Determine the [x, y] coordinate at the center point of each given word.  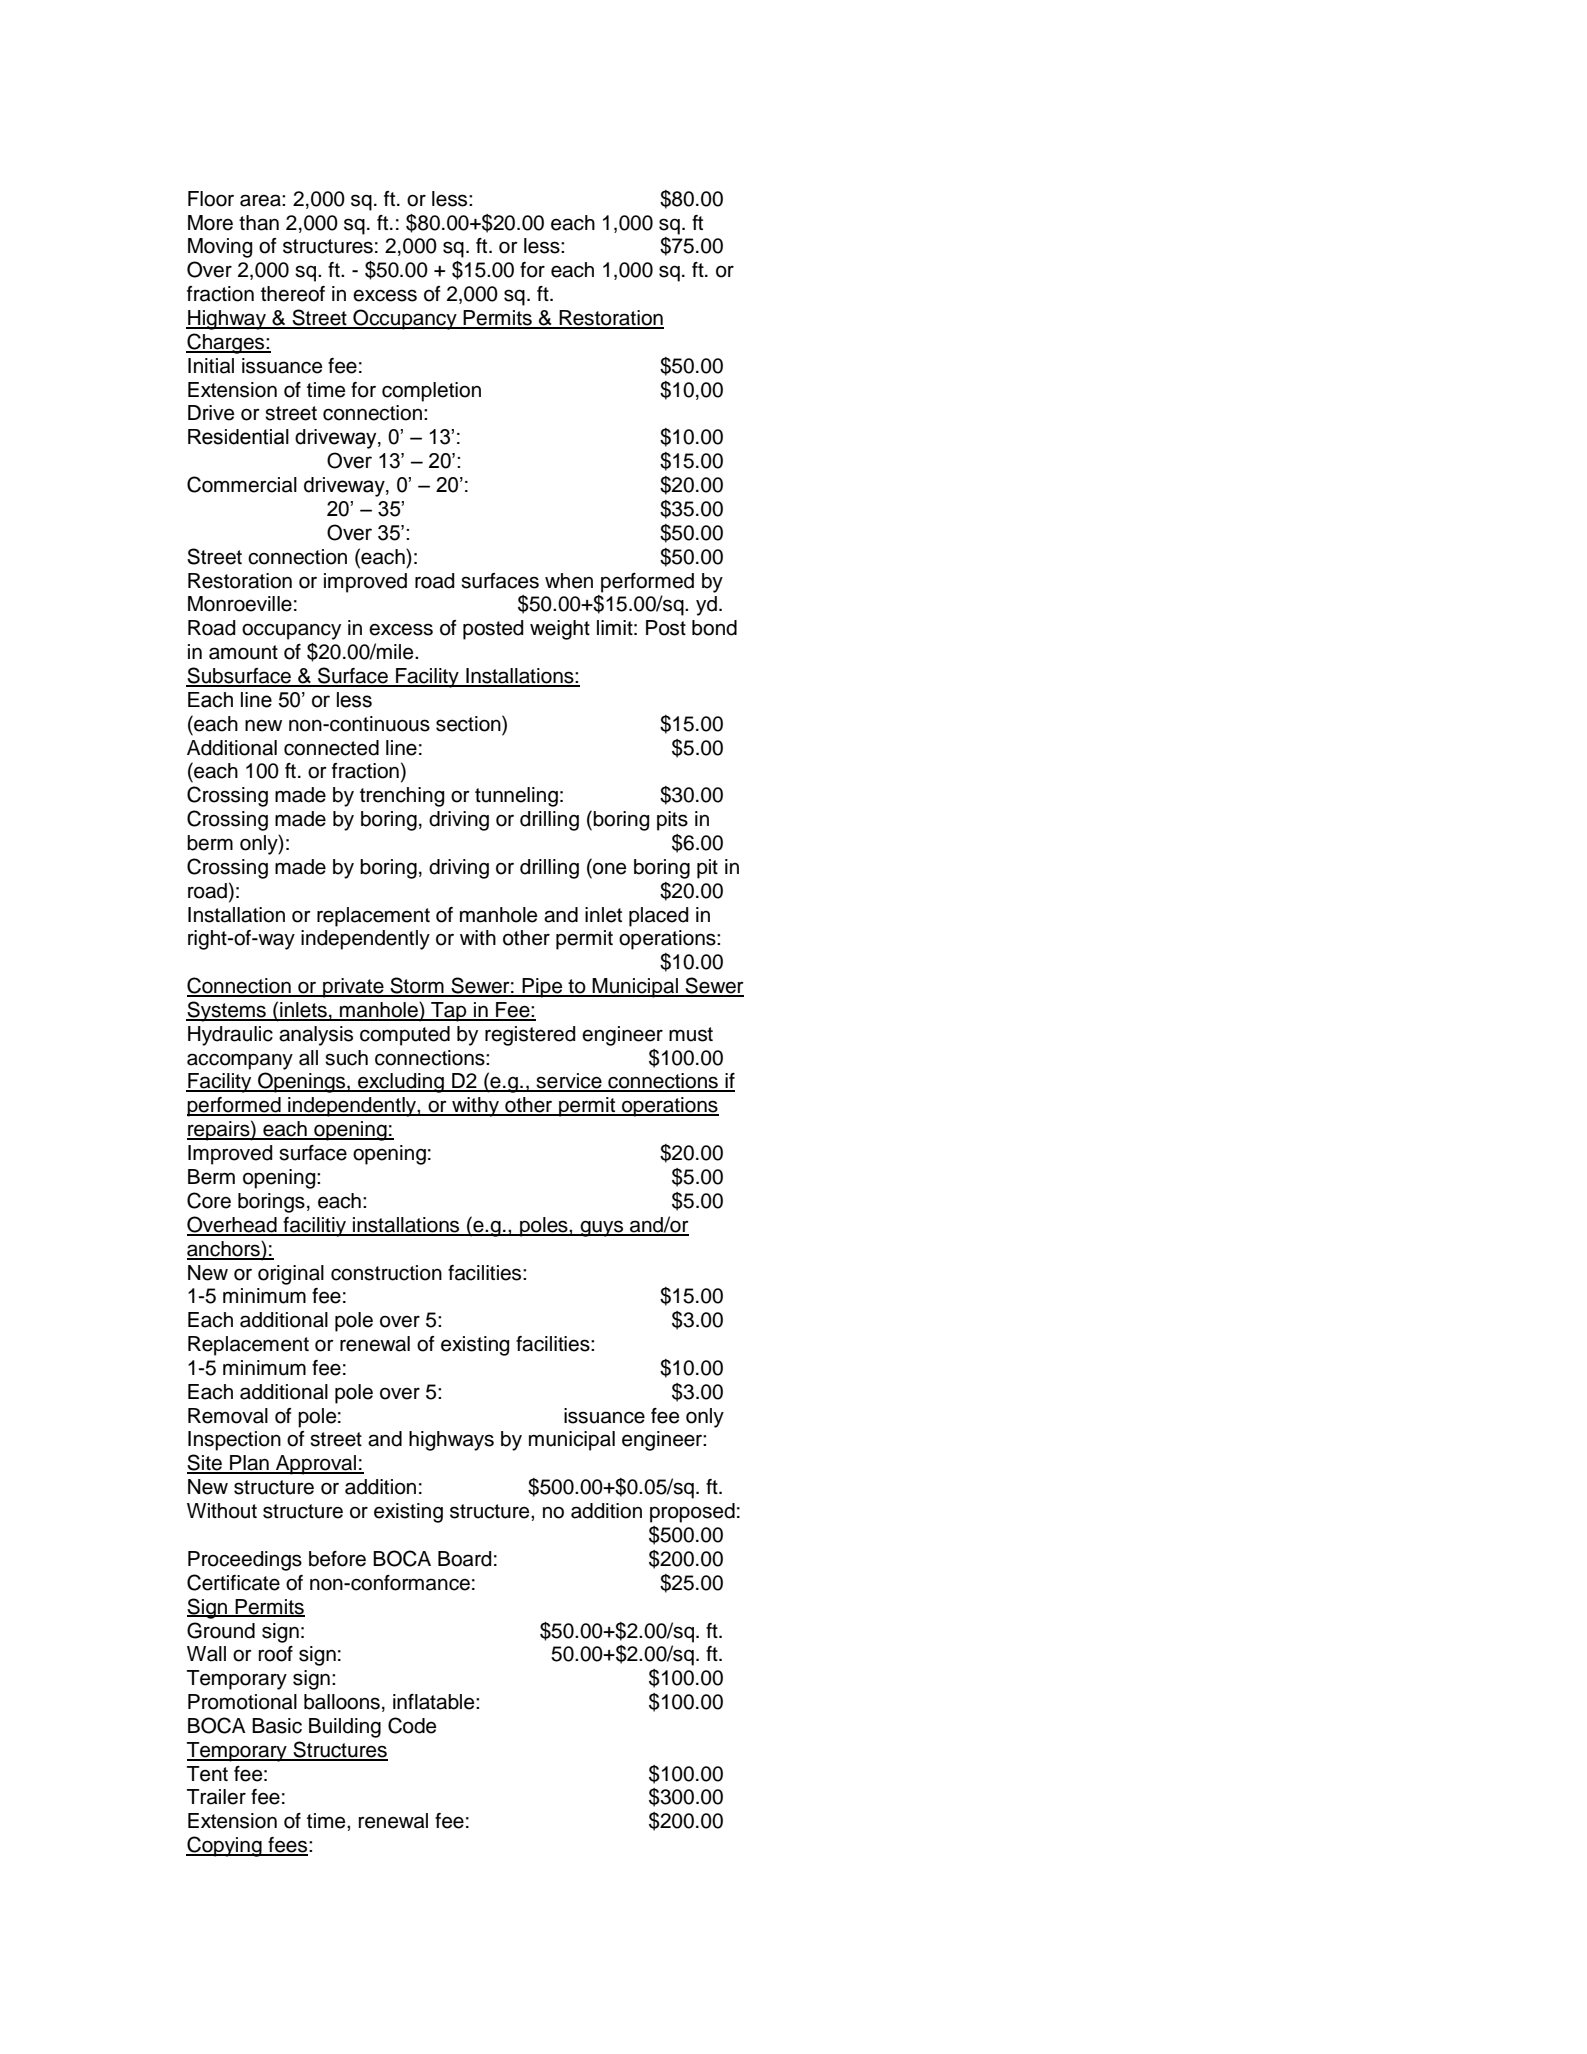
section [469, 723]
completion [431, 392]
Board [465, 1559]
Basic [277, 1726]
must [691, 1034]
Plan [249, 1464]
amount [243, 652]
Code [412, 1725]
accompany [240, 1061]
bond [714, 628]
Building [345, 1728]
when [569, 581]
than [259, 223]
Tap [449, 1012]
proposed [692, 1513]
